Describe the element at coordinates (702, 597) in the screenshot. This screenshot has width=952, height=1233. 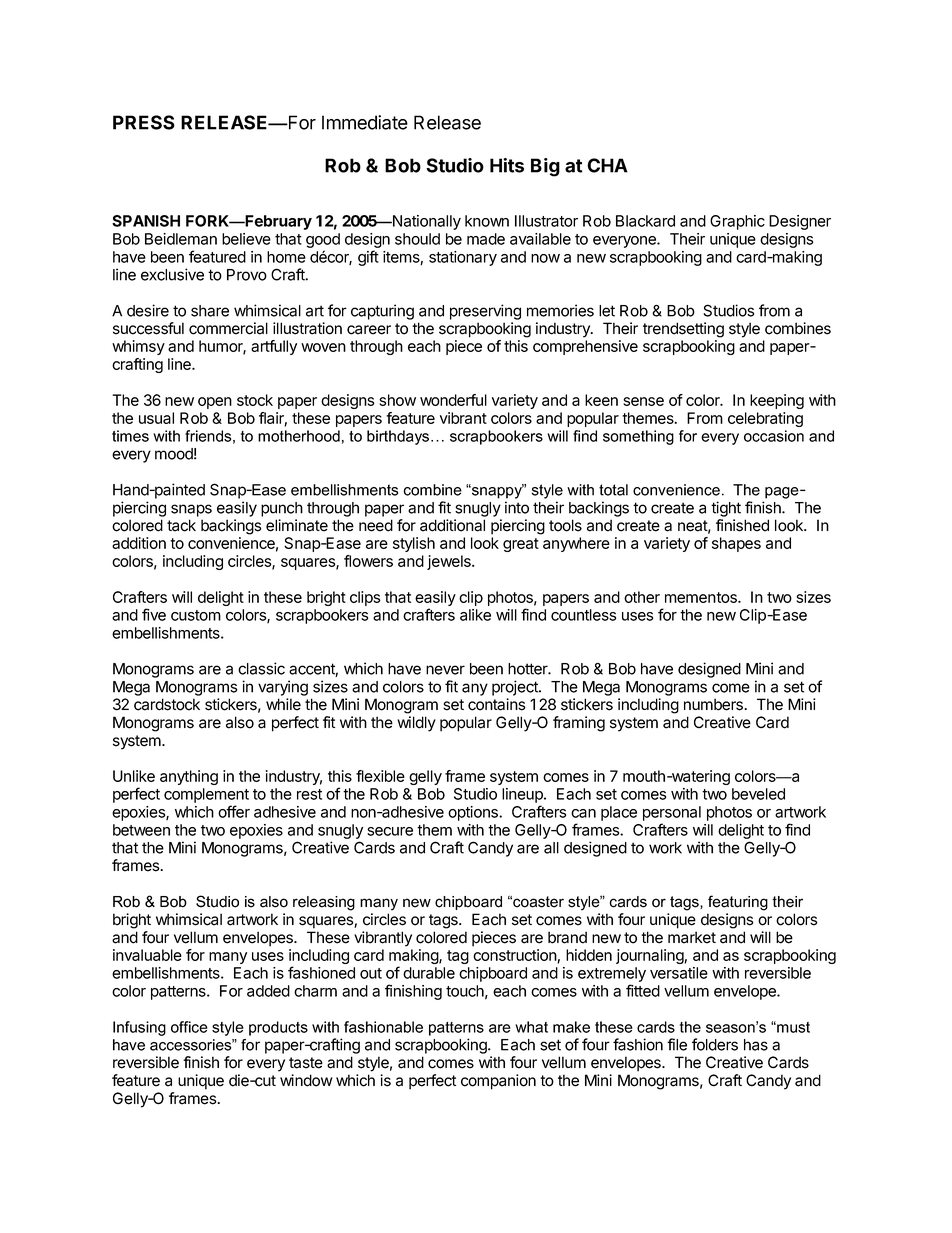
I see `mementos` at that location.
